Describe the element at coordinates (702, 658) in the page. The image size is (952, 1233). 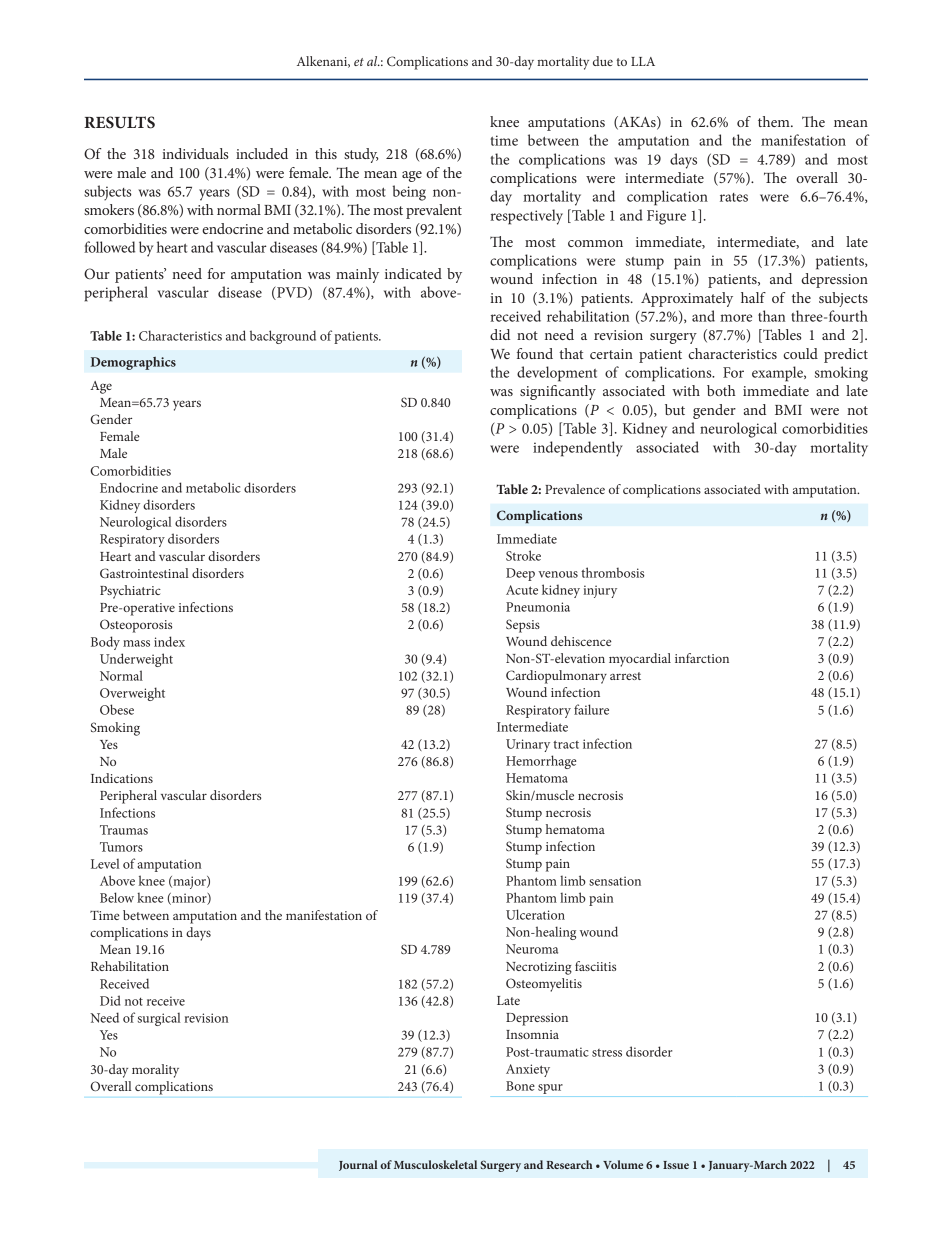
I see `infarction` at that location.
